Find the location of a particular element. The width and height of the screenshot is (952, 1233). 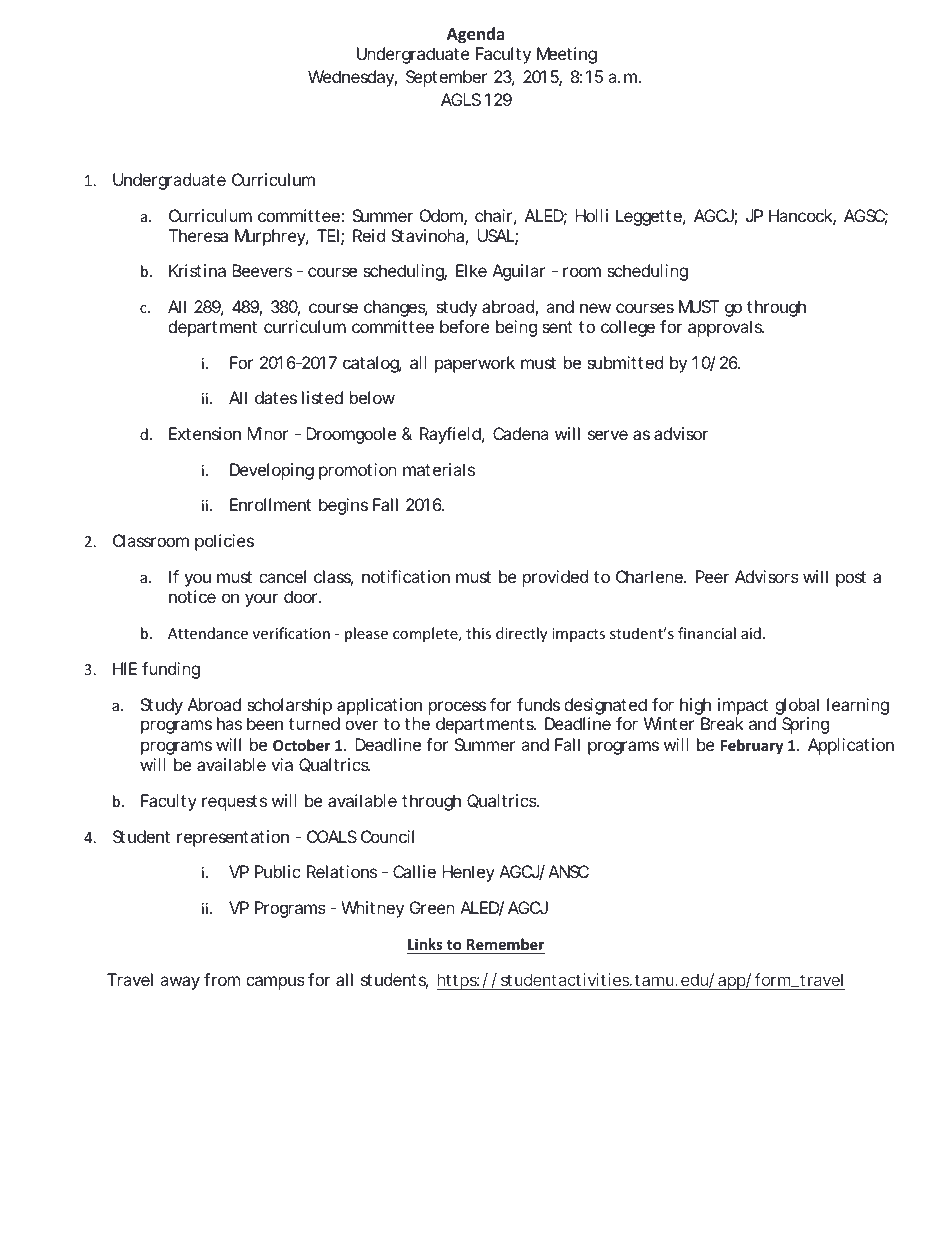

Agenda is located at coordinates (475, 35).
